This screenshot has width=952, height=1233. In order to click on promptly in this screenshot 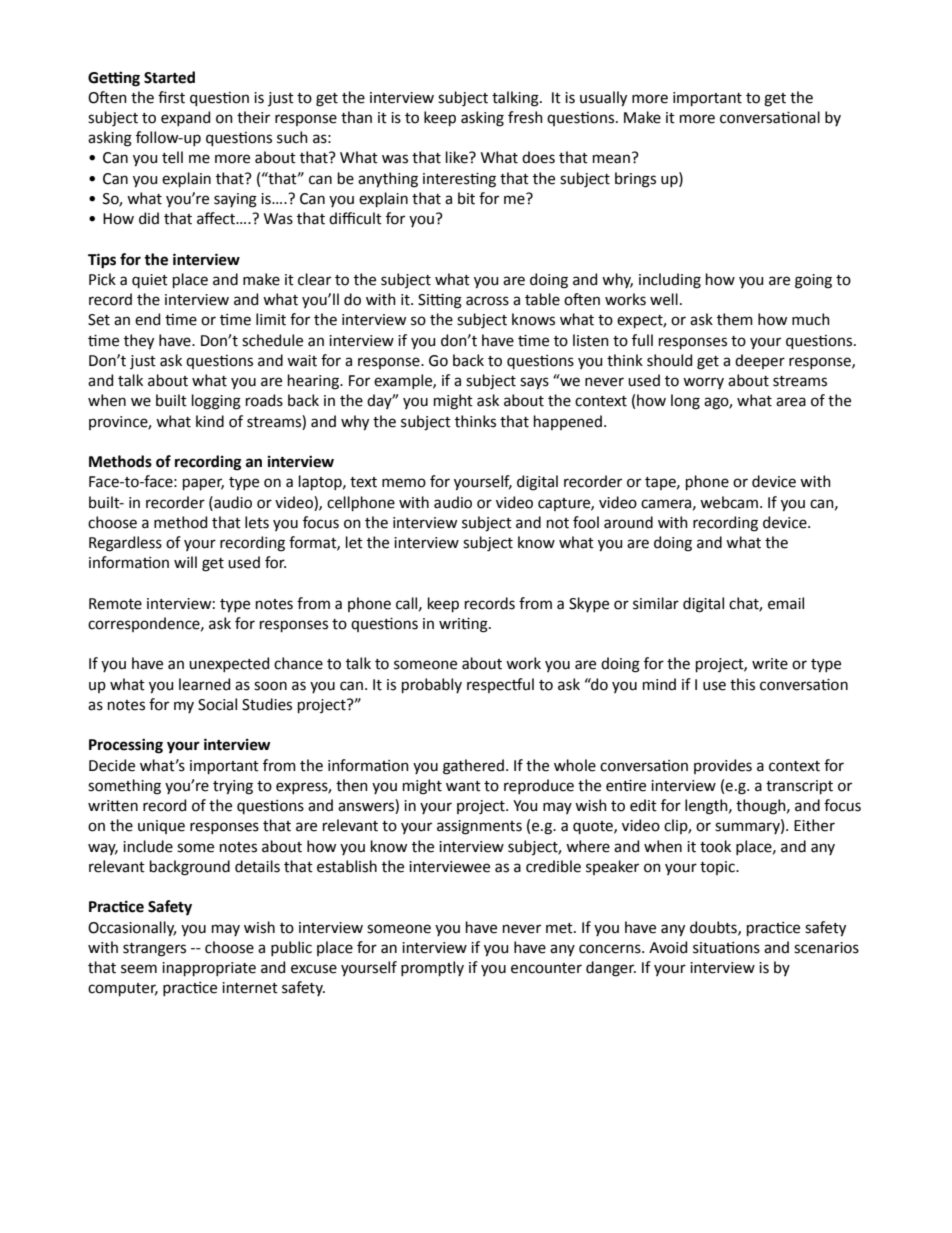, I will do `click(432, 968)`.
